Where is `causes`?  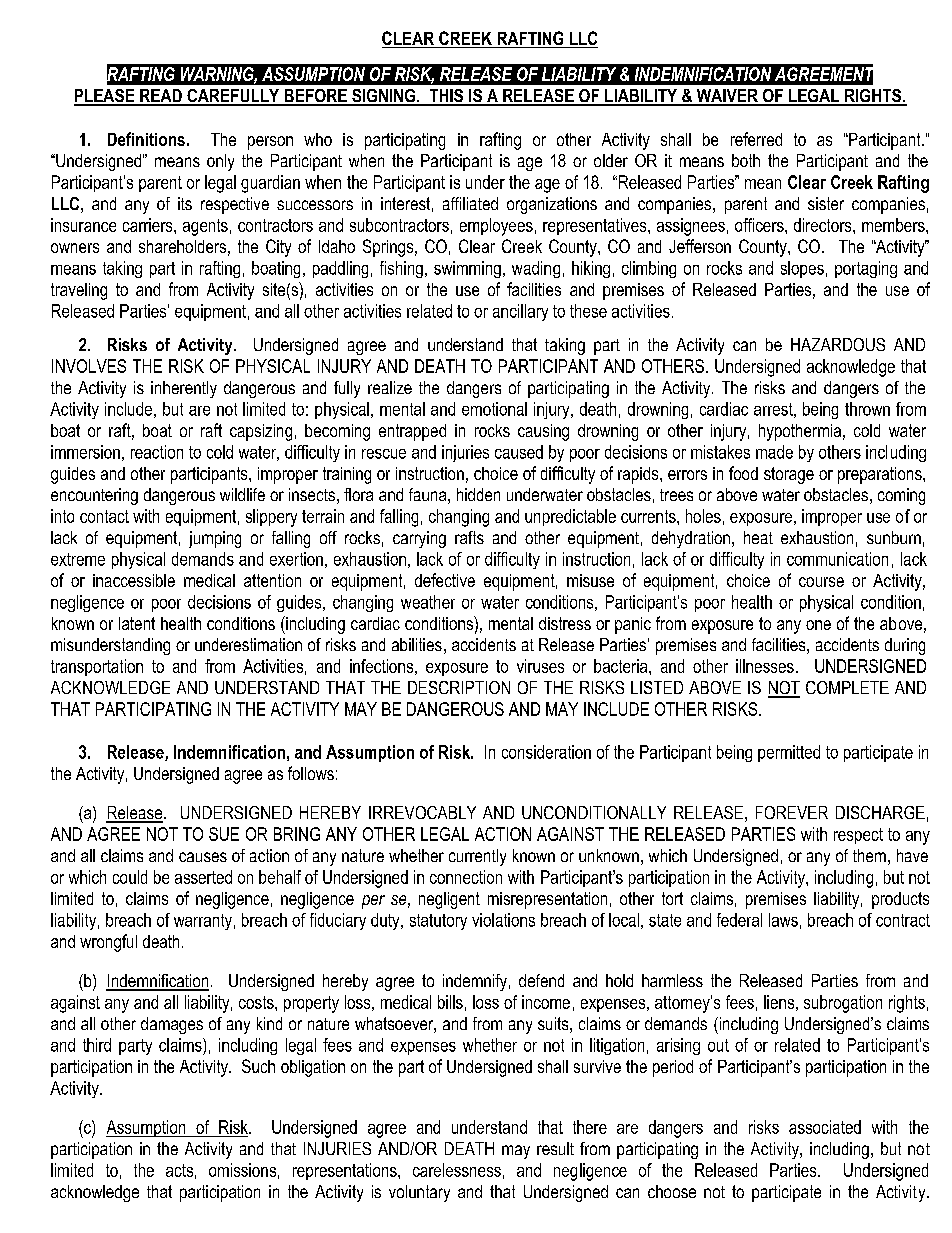
causes is located at coordinates (203, 857).
